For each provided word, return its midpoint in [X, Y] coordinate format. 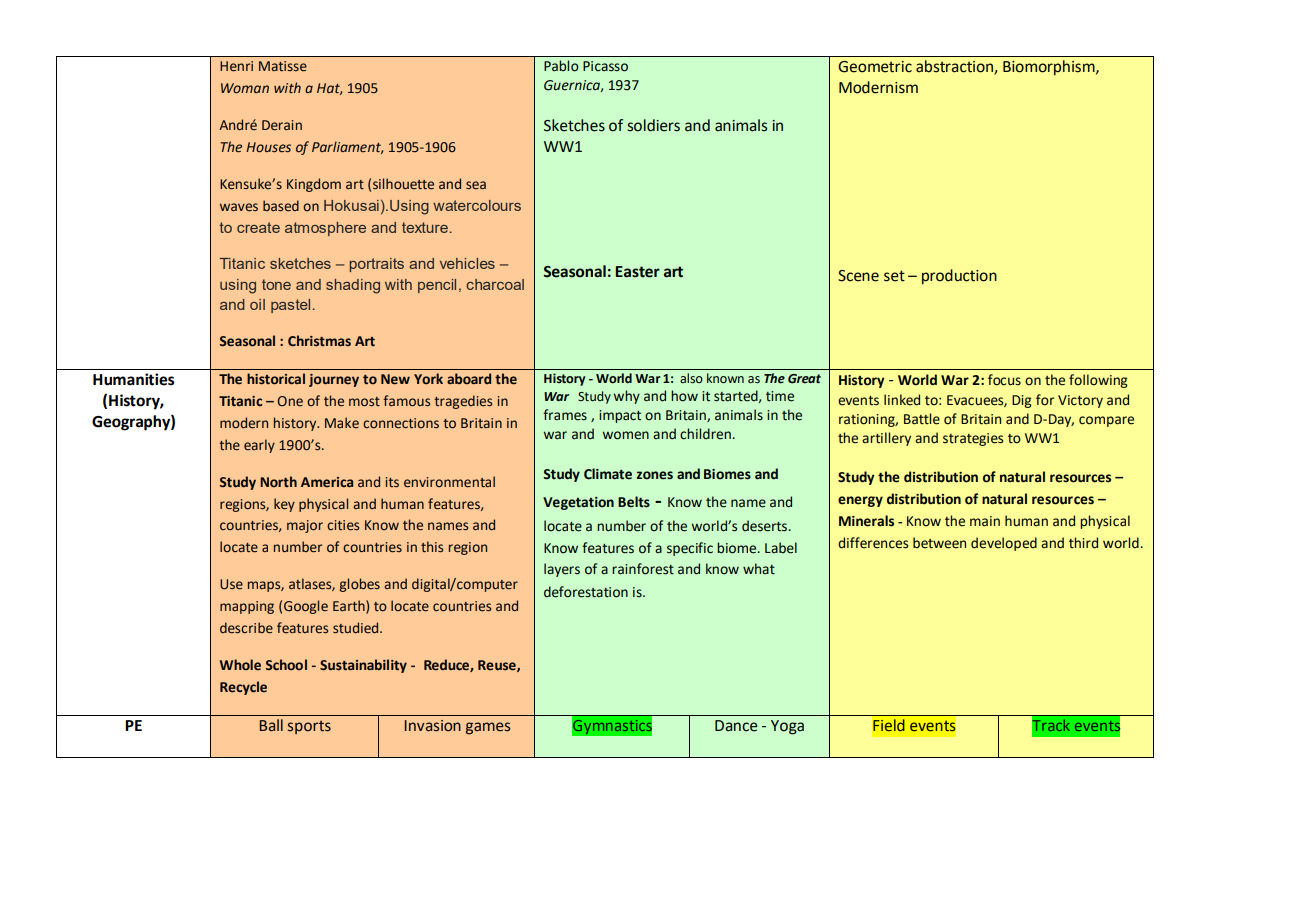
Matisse [283, 66]
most [364, 402]
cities [343, 525]
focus [1004, 380]
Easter [637, 272]
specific [690, 549]
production [959, 277]
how [684, 396]
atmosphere [325, 229]
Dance [736, 726]
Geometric [875, 67]
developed [1004, 544]
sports [309, 727]
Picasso [605, 66]
